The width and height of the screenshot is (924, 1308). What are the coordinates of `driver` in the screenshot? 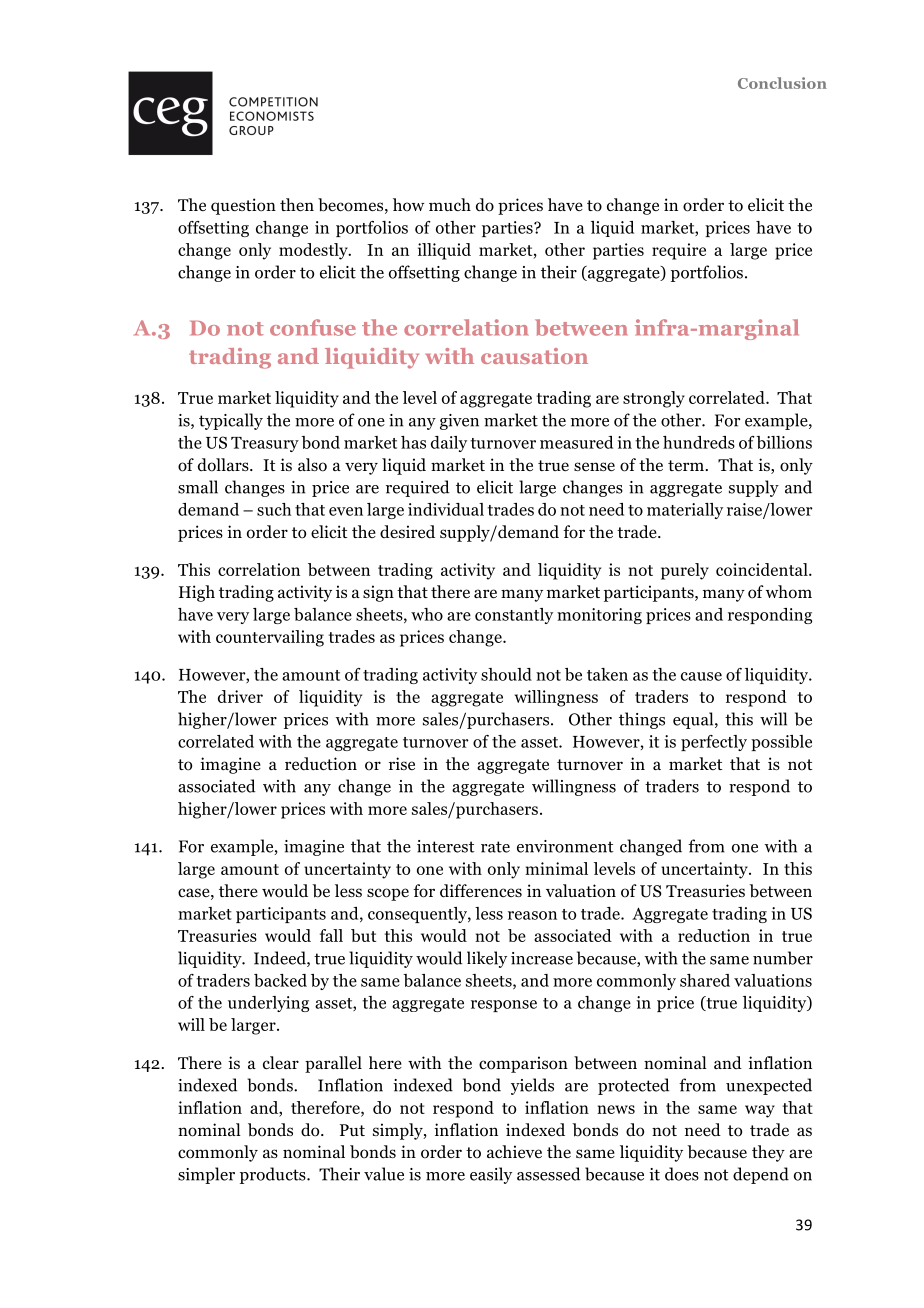 It's located at (240, 696).
